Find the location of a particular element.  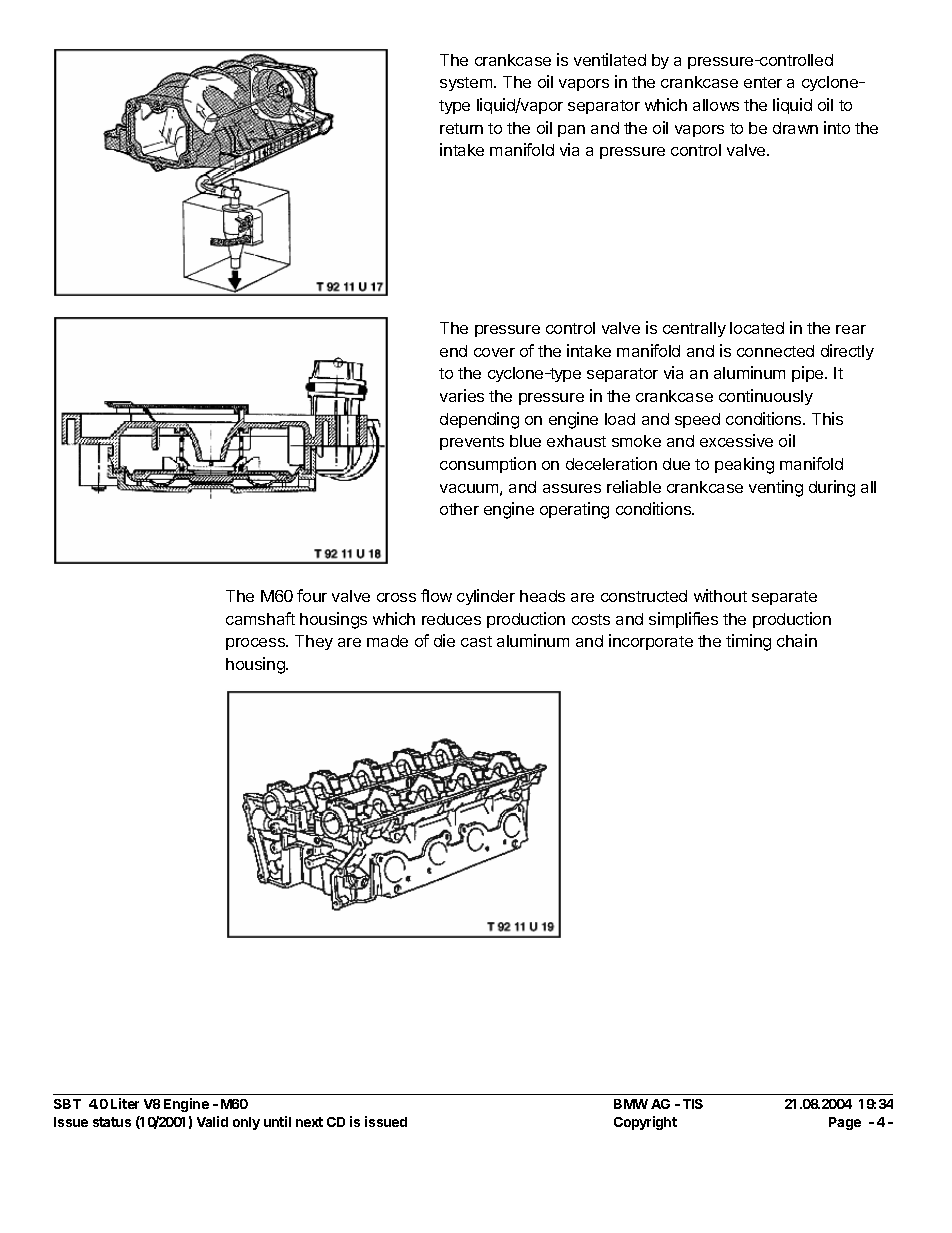

separate is located at coordinates (784, 598).
